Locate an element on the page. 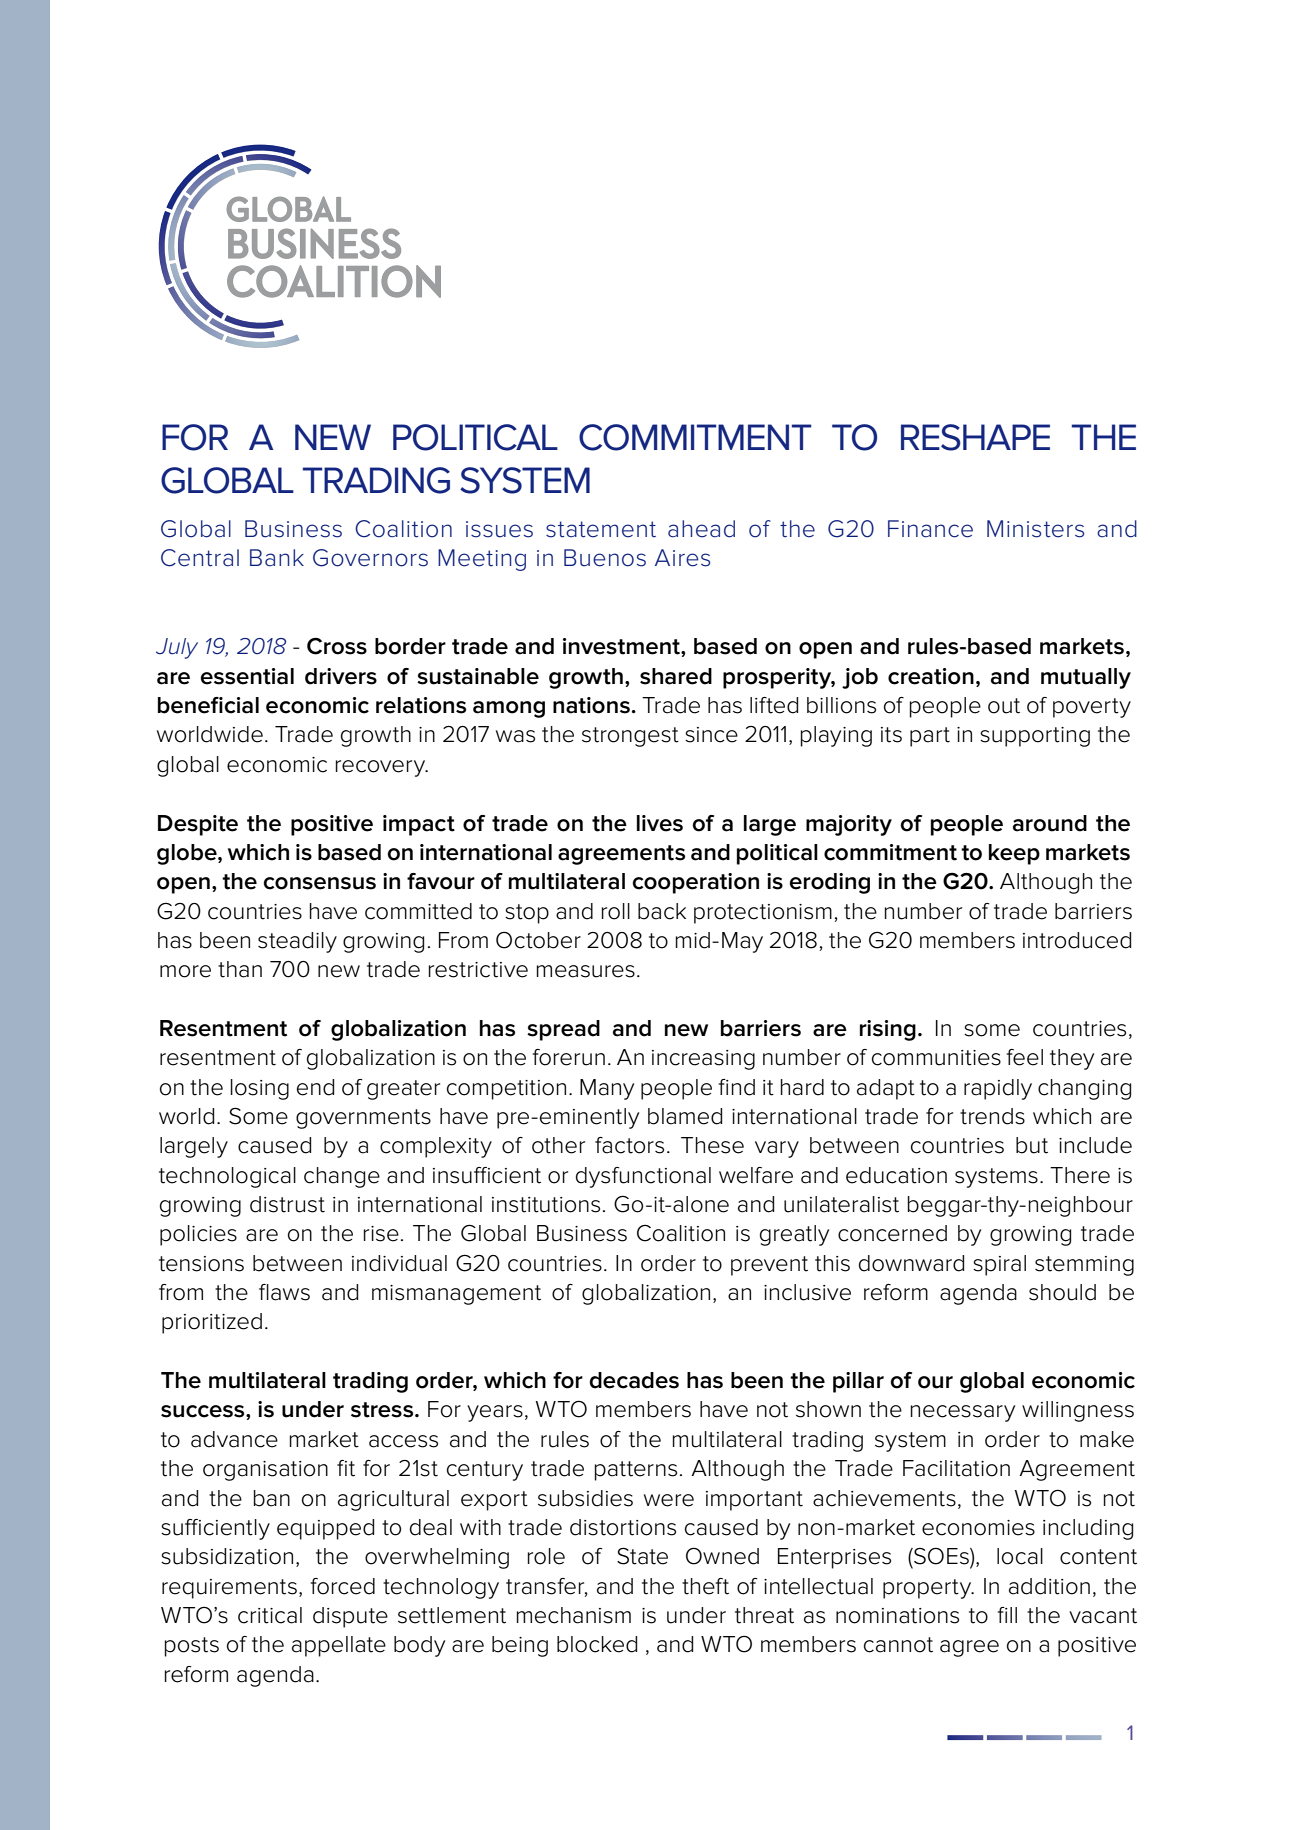  should is located at coordinates (1062, 1292).
